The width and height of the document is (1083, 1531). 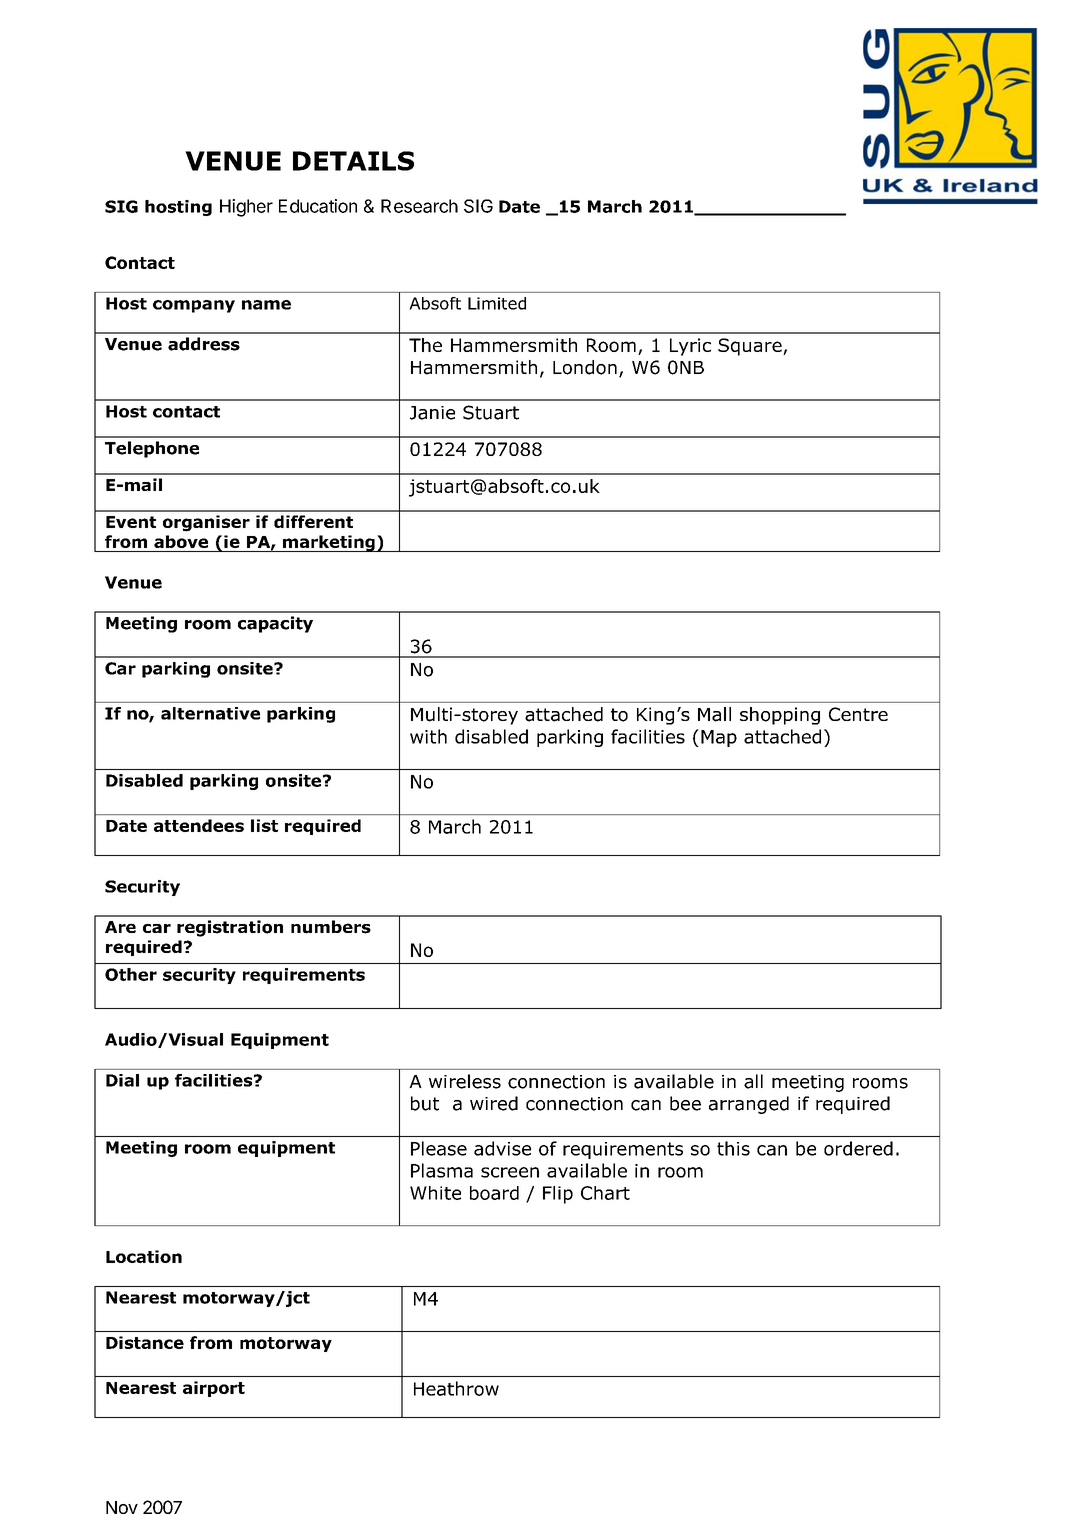 What do you see at coordinates (465, 1081) in the document?
I see `wireless` at bounding box center [465, 1081].
